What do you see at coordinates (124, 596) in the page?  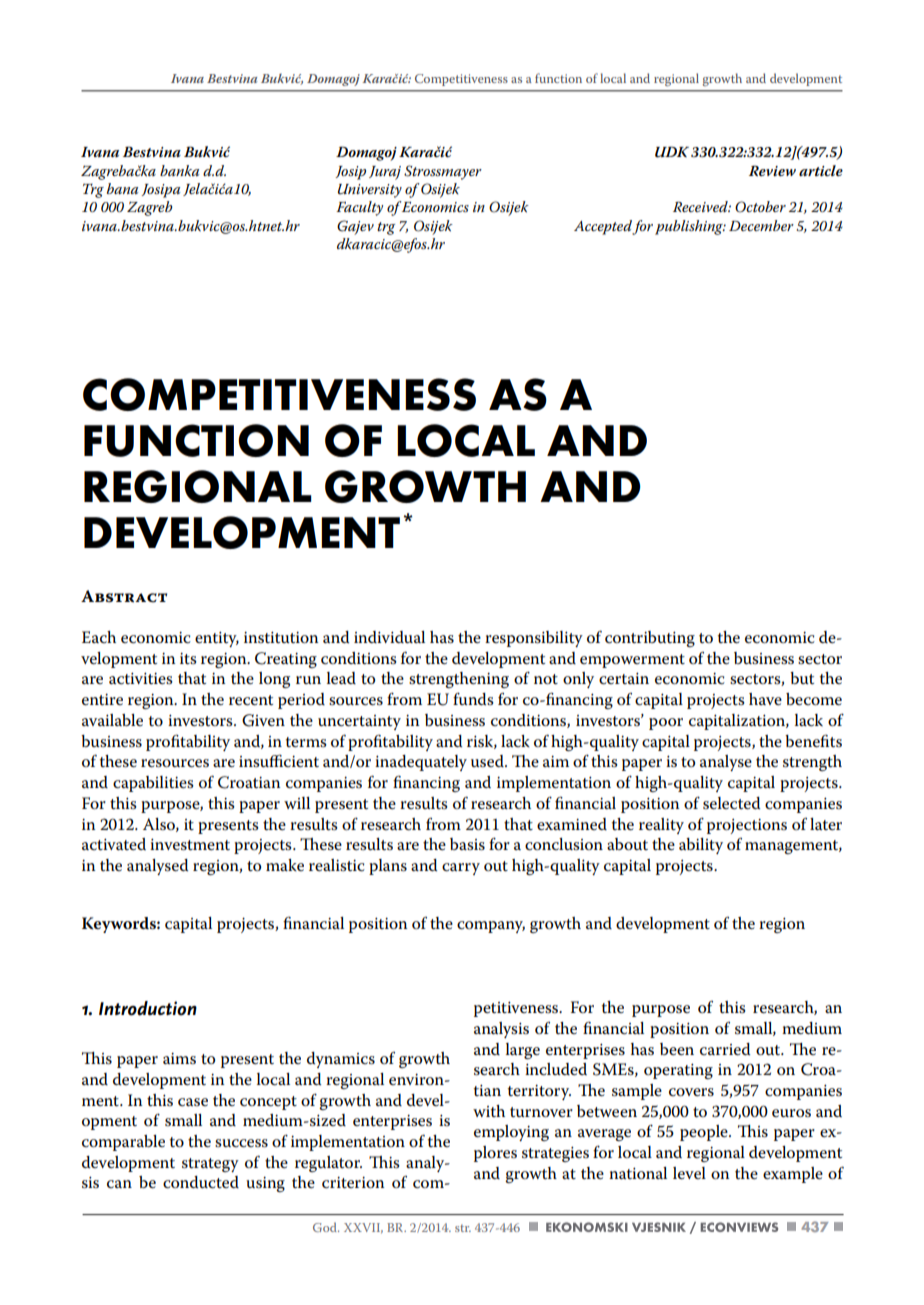 I see `Abstract` at bounding box center [124, 596].
